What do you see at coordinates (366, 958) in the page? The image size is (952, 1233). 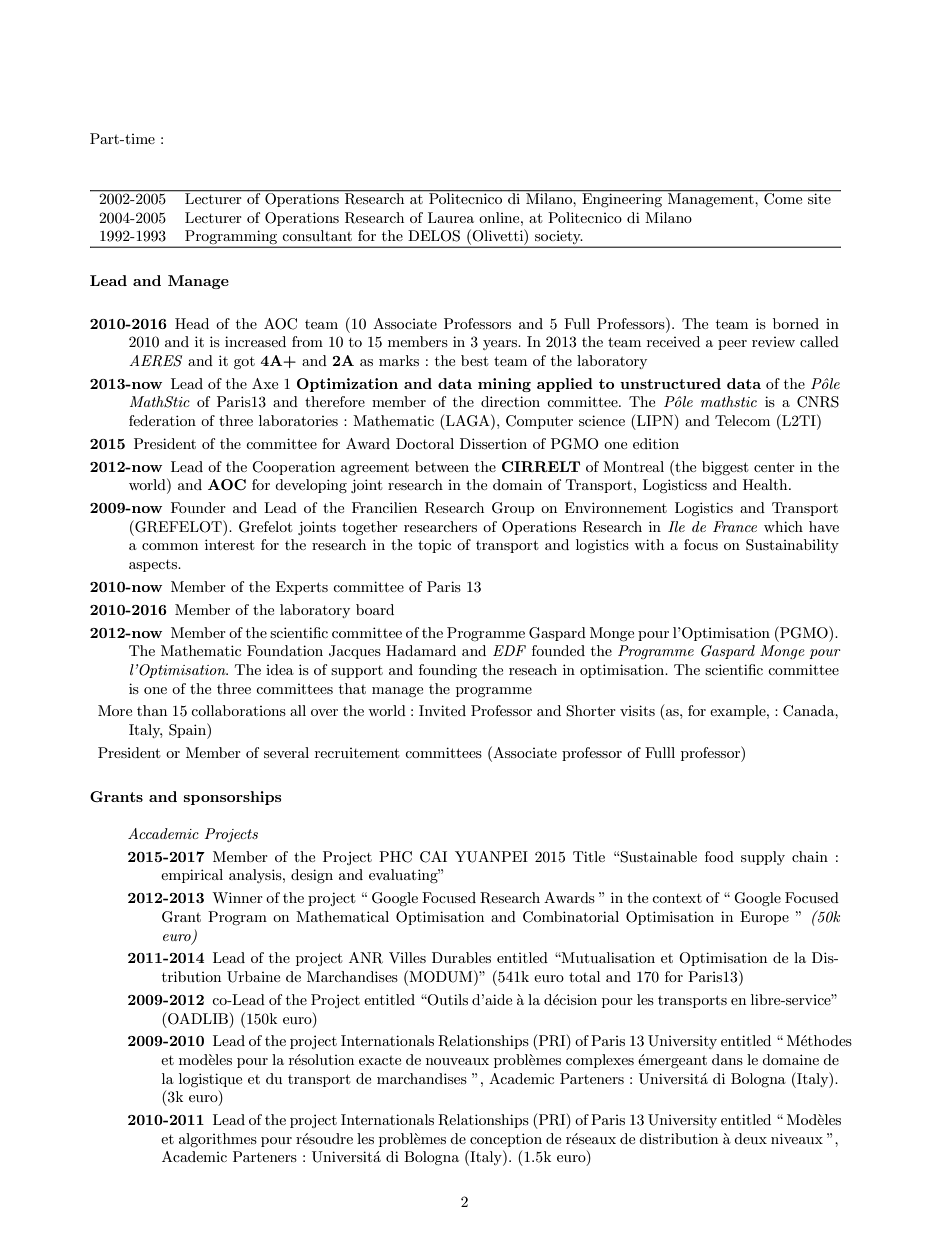 I see `ANR` at bounding box center [366, 958].
